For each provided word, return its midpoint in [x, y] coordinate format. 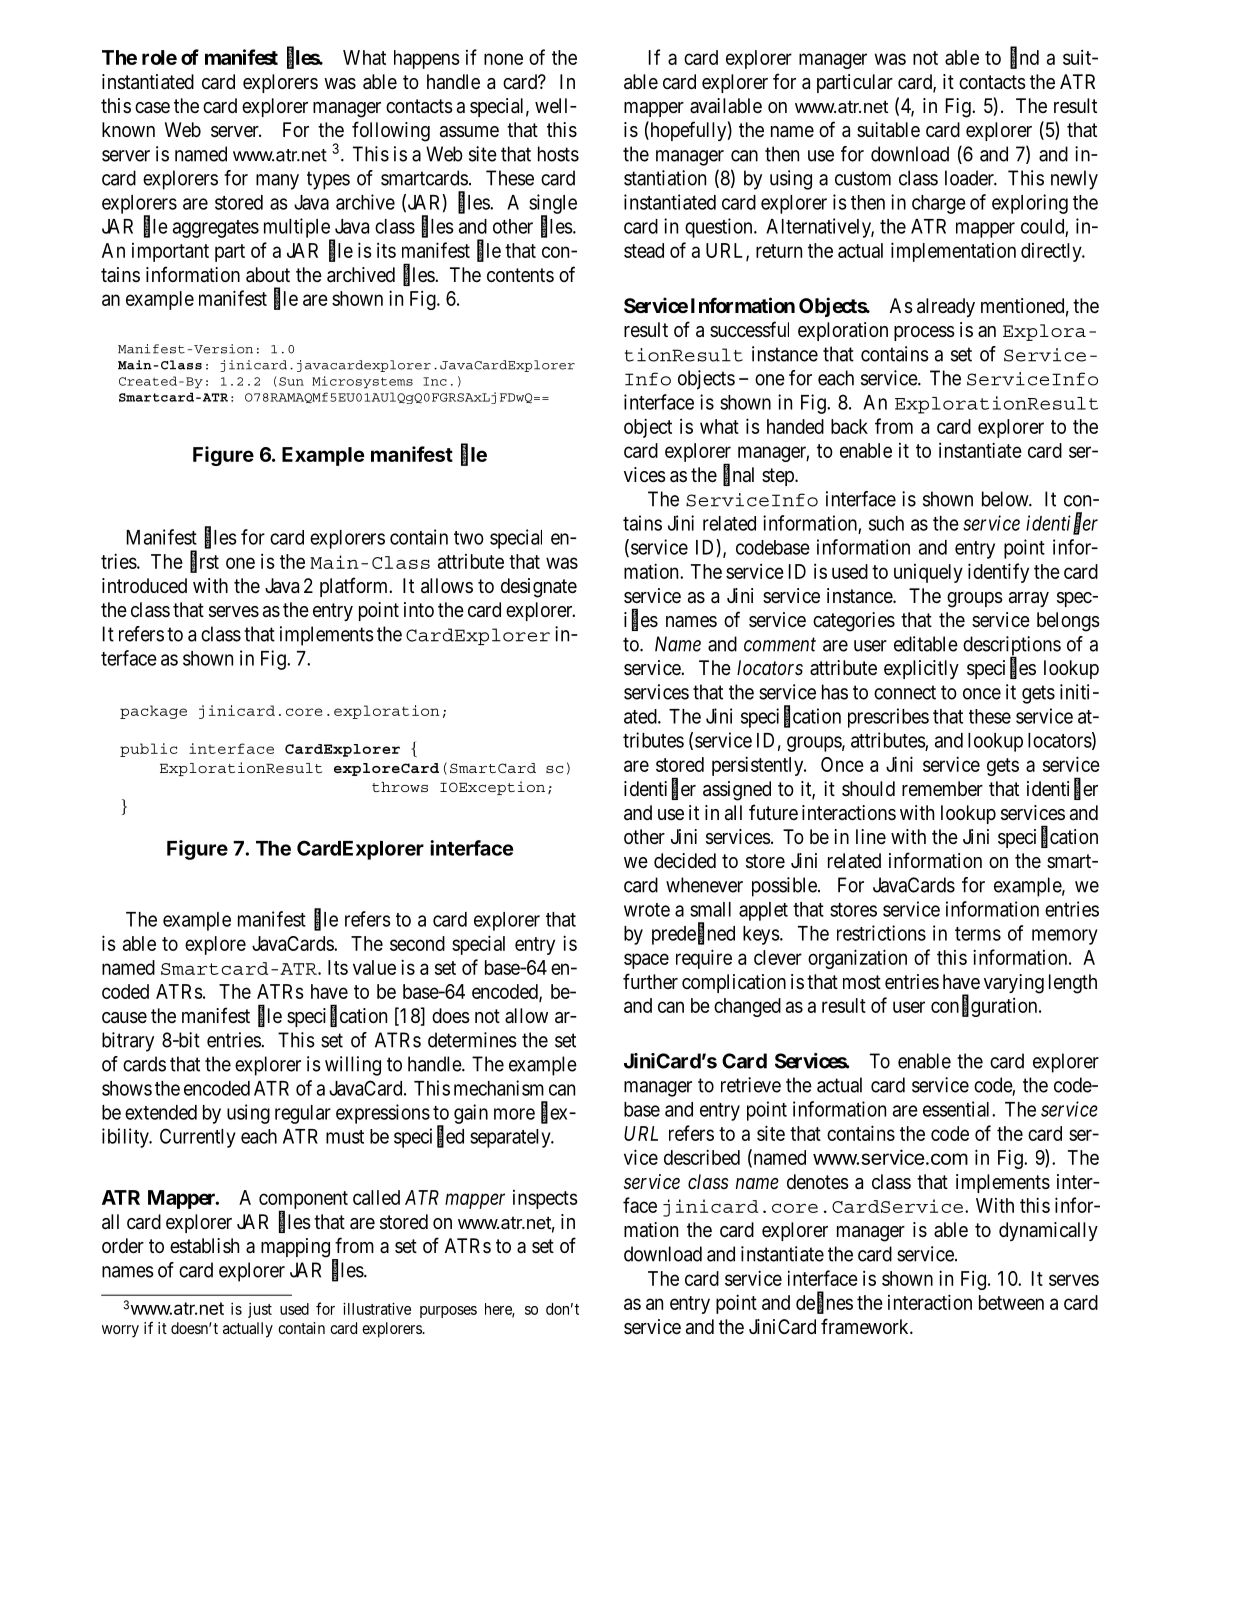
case [152, 108]
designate [539, 588]
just [260, 1310]
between [1011, 1302]
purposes [448, 1312]
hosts [558, 154]
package [153, 712]
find [1024, 58]
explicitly [921, 669]
